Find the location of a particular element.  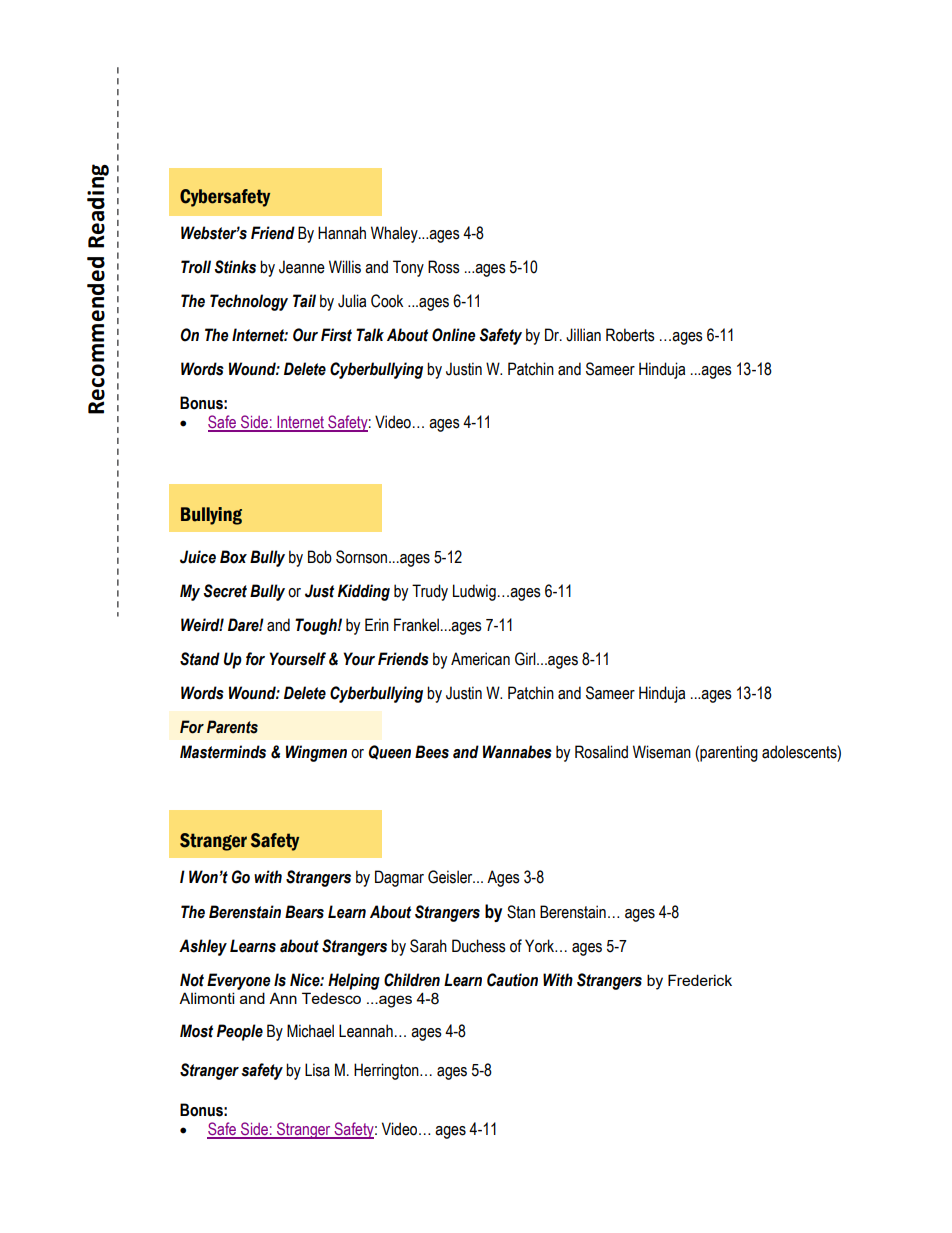

People is located at coordinates (240, 1032).
